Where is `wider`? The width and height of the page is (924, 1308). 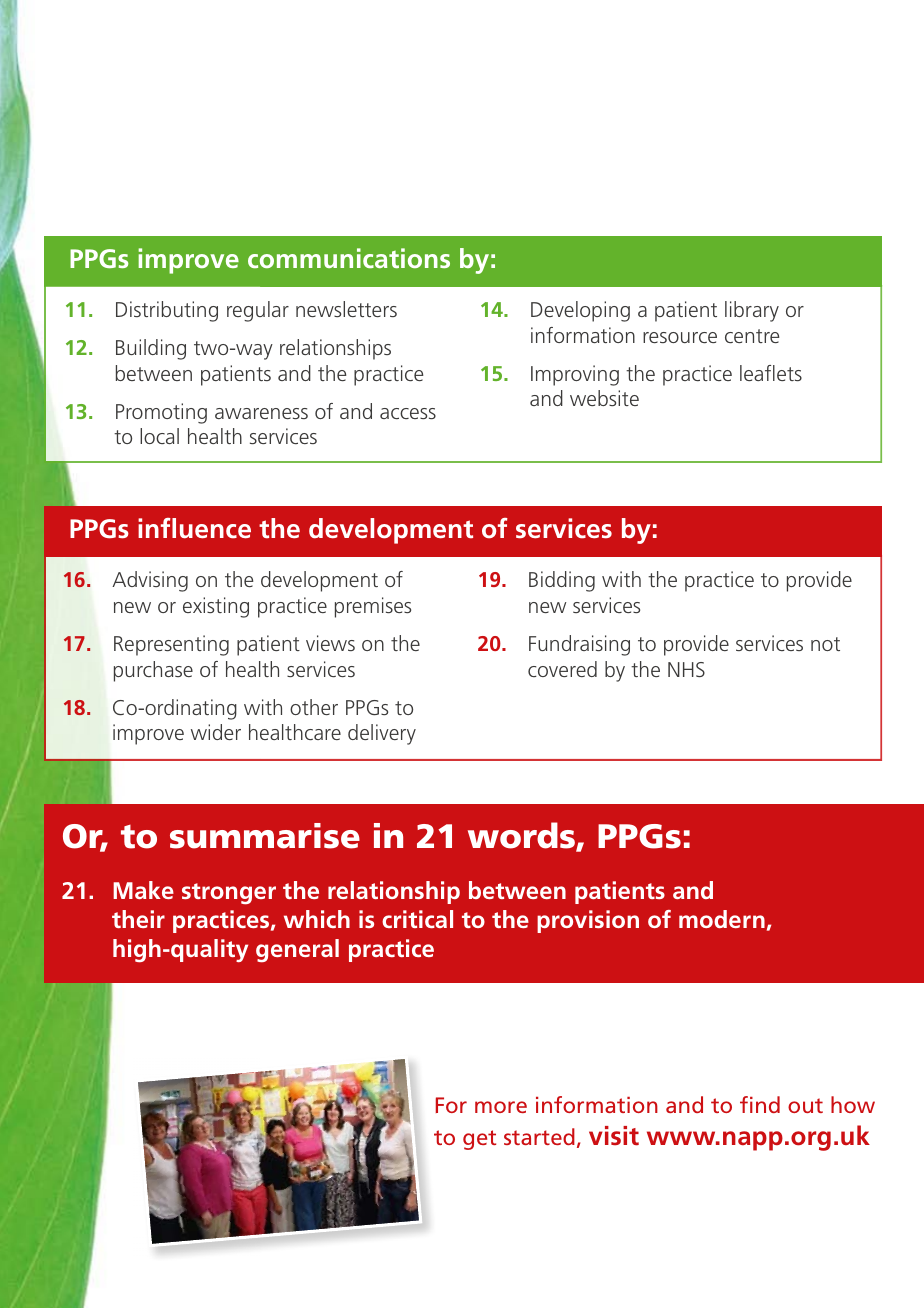
wider is located at coordinates (216, 732).
